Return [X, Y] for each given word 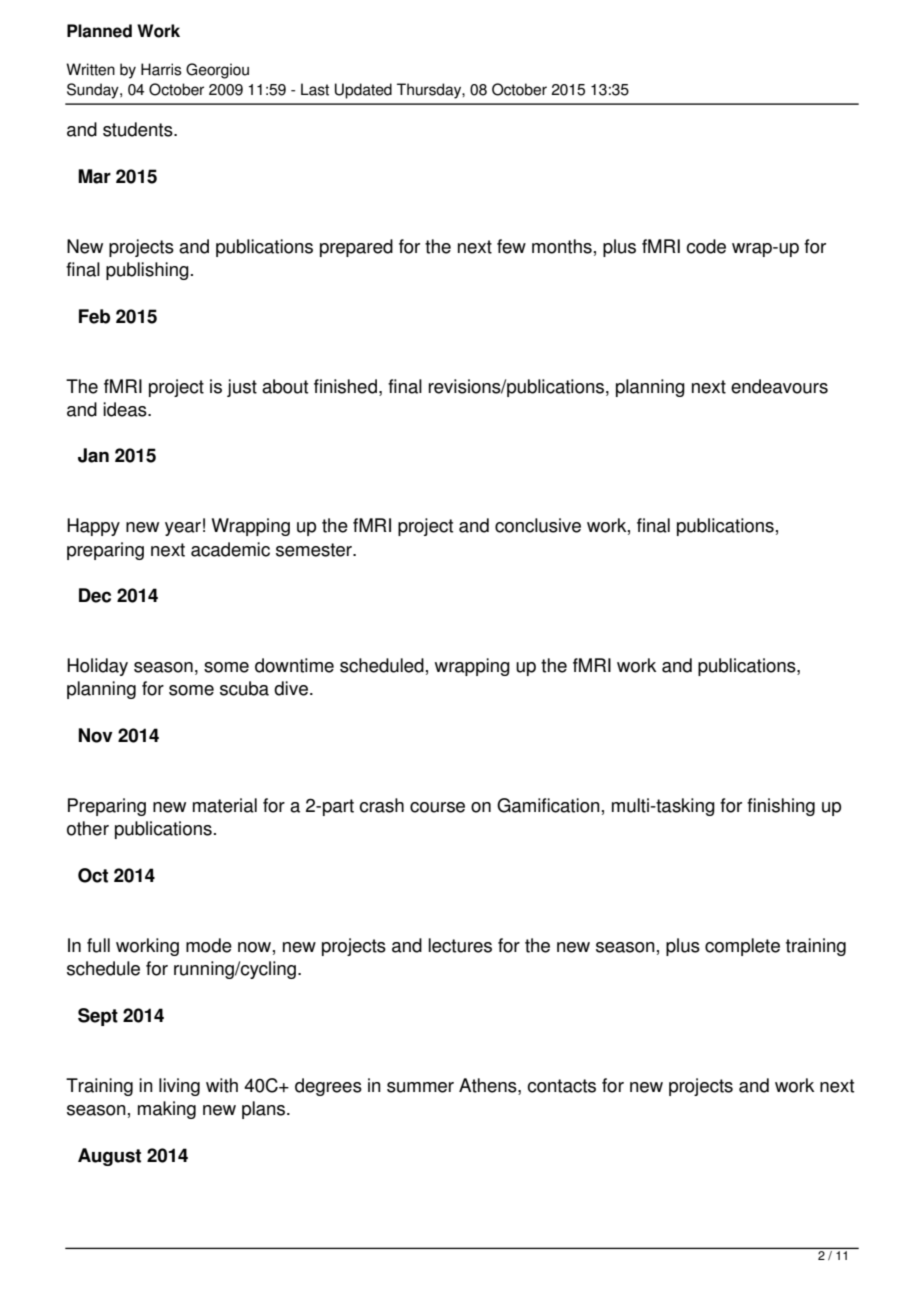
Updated [363, 91]
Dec [95, 595]
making [167, 1110]
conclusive [538, 525]
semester [315, 550]
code [706, 246]
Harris [161, 69]
